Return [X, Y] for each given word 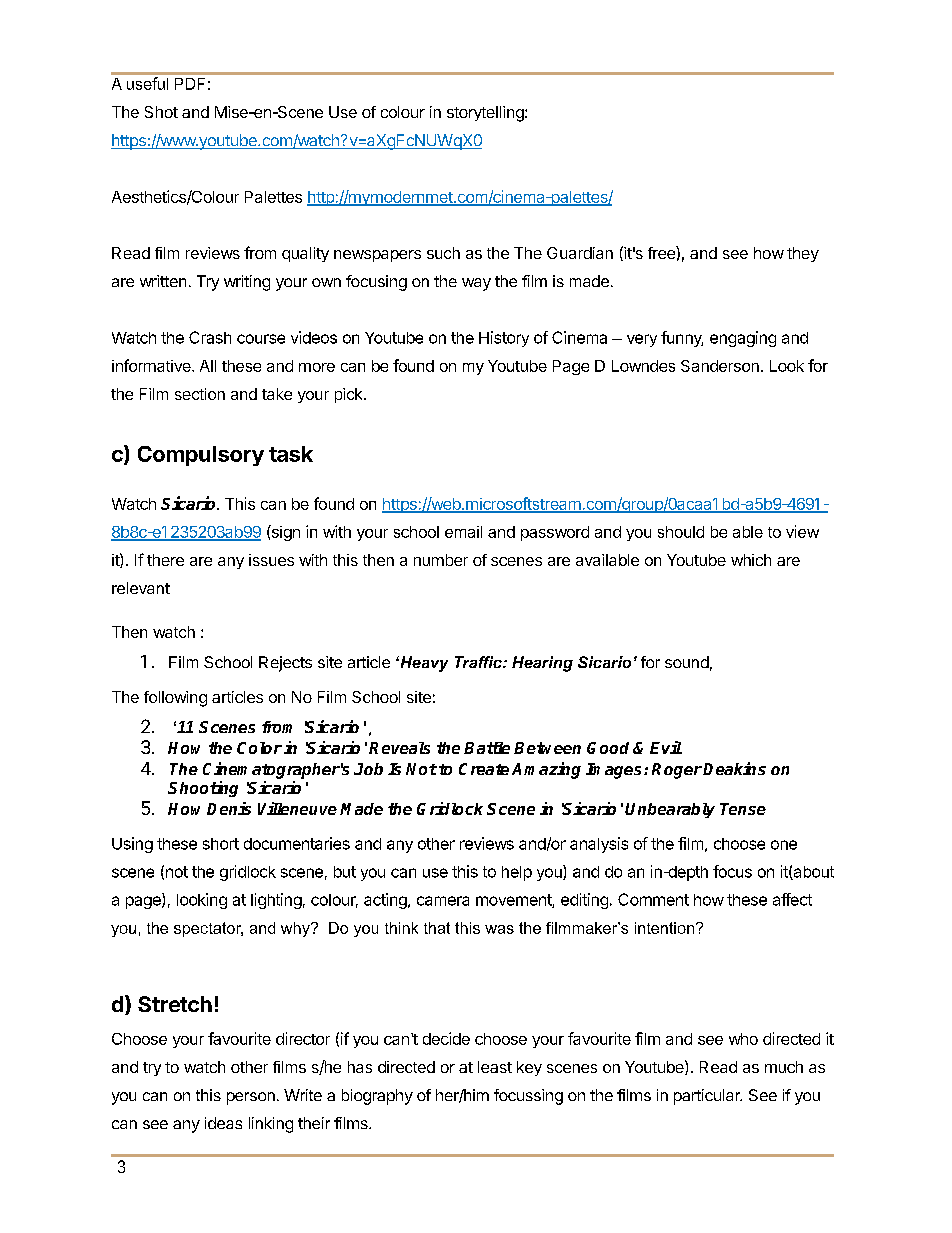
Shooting [203, 789]
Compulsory [201, 456]
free [662, 252]
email [463, 532]
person [251, 1098]
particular [708, 1097]
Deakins [734, 768]
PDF [190, 84]
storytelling [486, 114]
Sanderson [720, 366]
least [495, 1067]
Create [484, 769]
